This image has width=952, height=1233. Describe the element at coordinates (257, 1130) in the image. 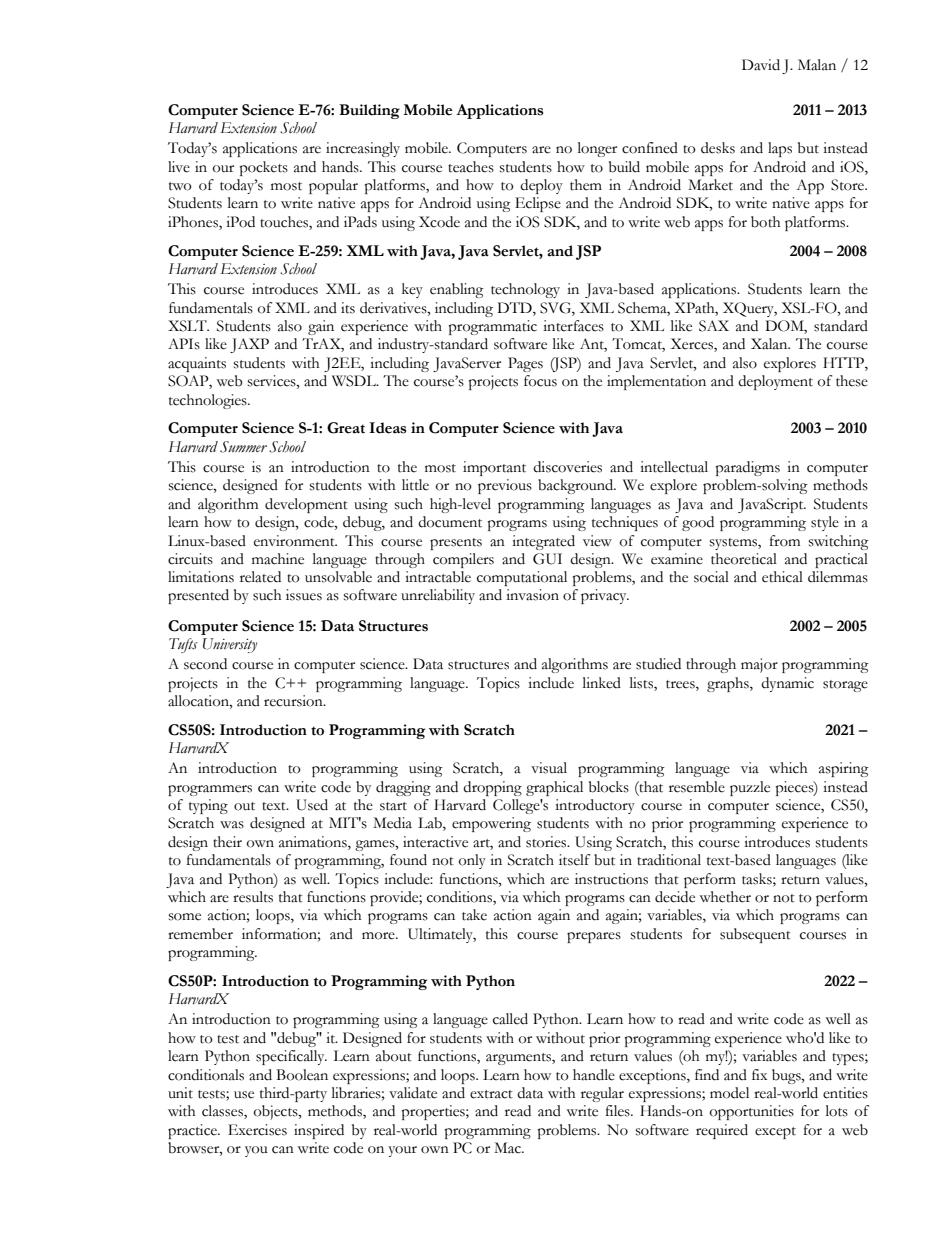

I see `Exercises` at that location.
